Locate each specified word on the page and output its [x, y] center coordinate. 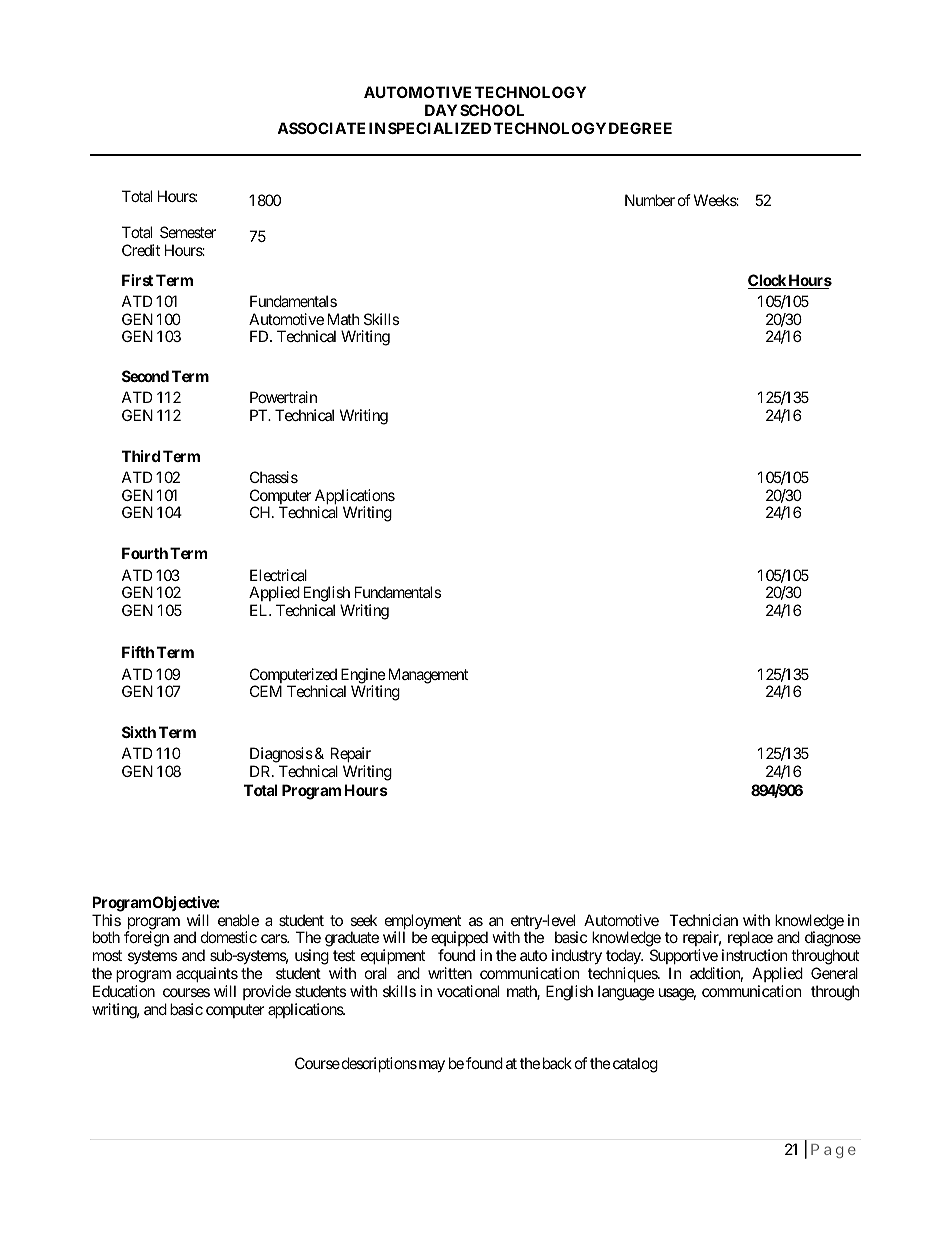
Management [426, 676]
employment [423, 923]
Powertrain [283, 397]
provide [267, 994]
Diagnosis [281, 755]
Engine [363, 677]
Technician [703, 920]
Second [145, 376]
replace [750, 940]
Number [650, 200]
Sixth [139, 732]
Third [141, 456]
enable [238, 920]
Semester [188, 232]
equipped [459, 940]
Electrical [278, 575]
